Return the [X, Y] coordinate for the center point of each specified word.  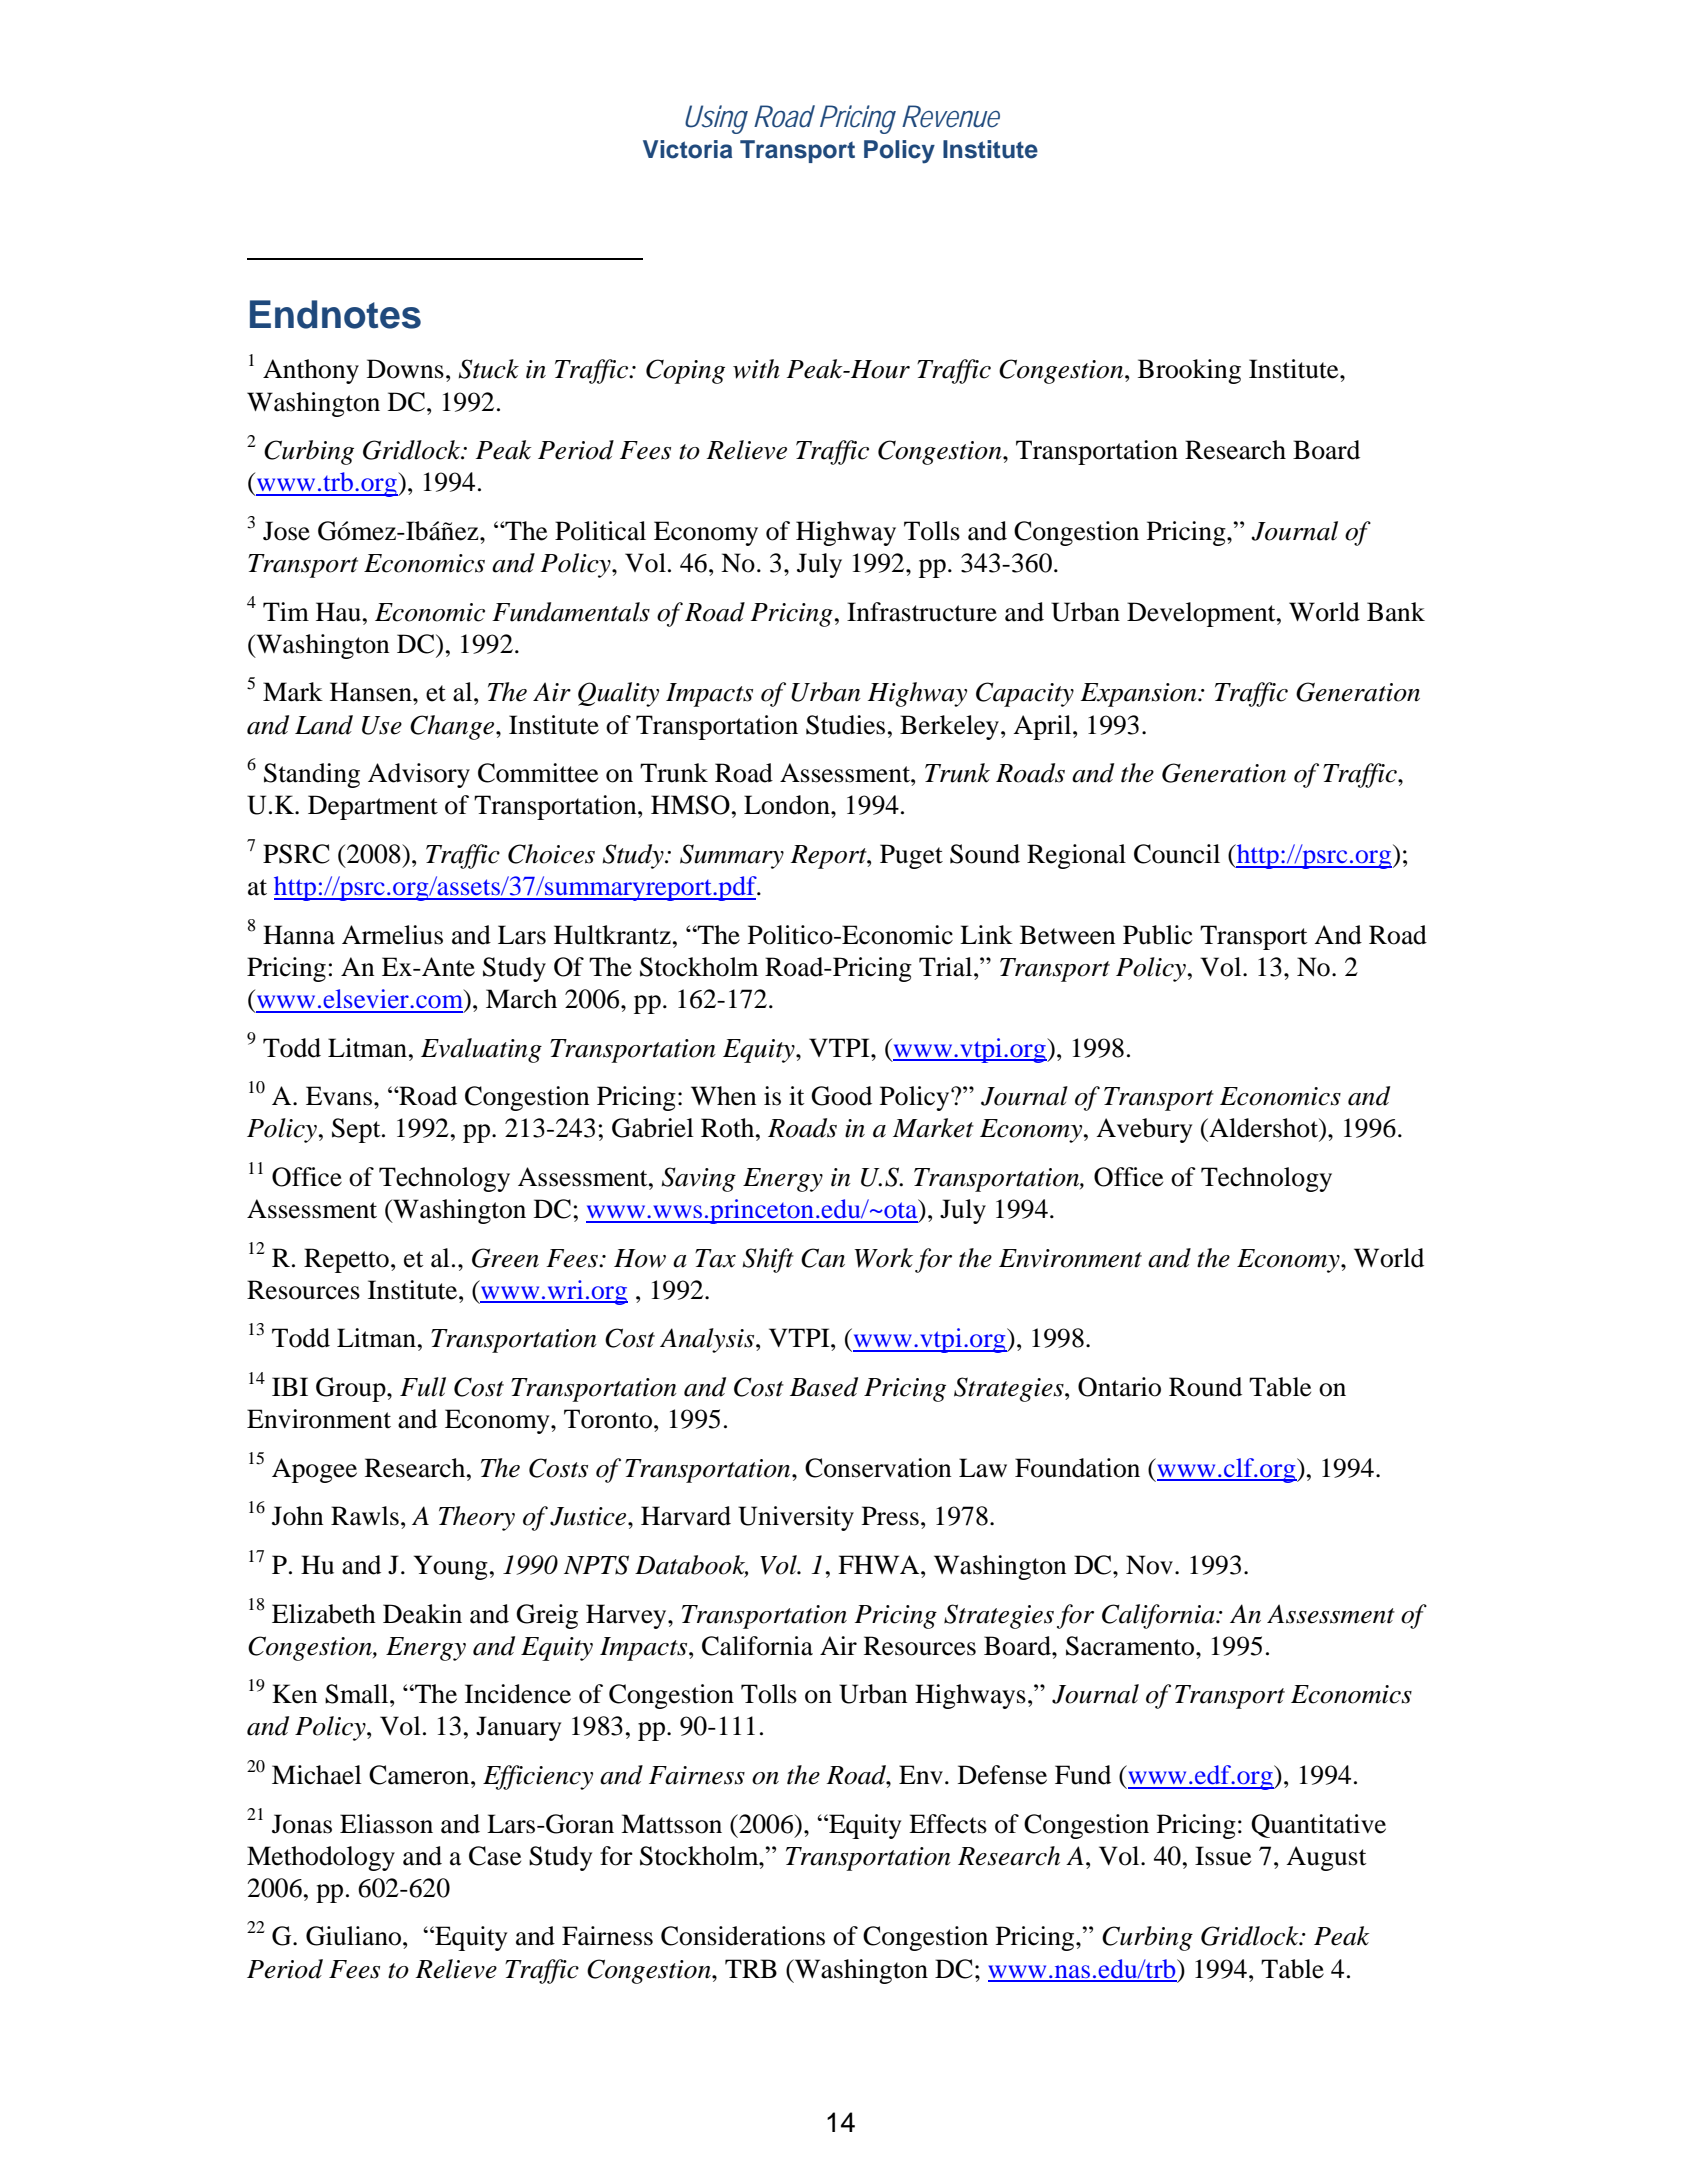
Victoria [687, 149]
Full [423, 1387]
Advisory [419, 775]
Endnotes [335, 314]
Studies [845, 725]
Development [1202, 614]
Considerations [743, 1936]
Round [1205, 1387]
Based [824, 1387]
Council [1177, 854]
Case [495, 1856]
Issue [1223, 1856]
